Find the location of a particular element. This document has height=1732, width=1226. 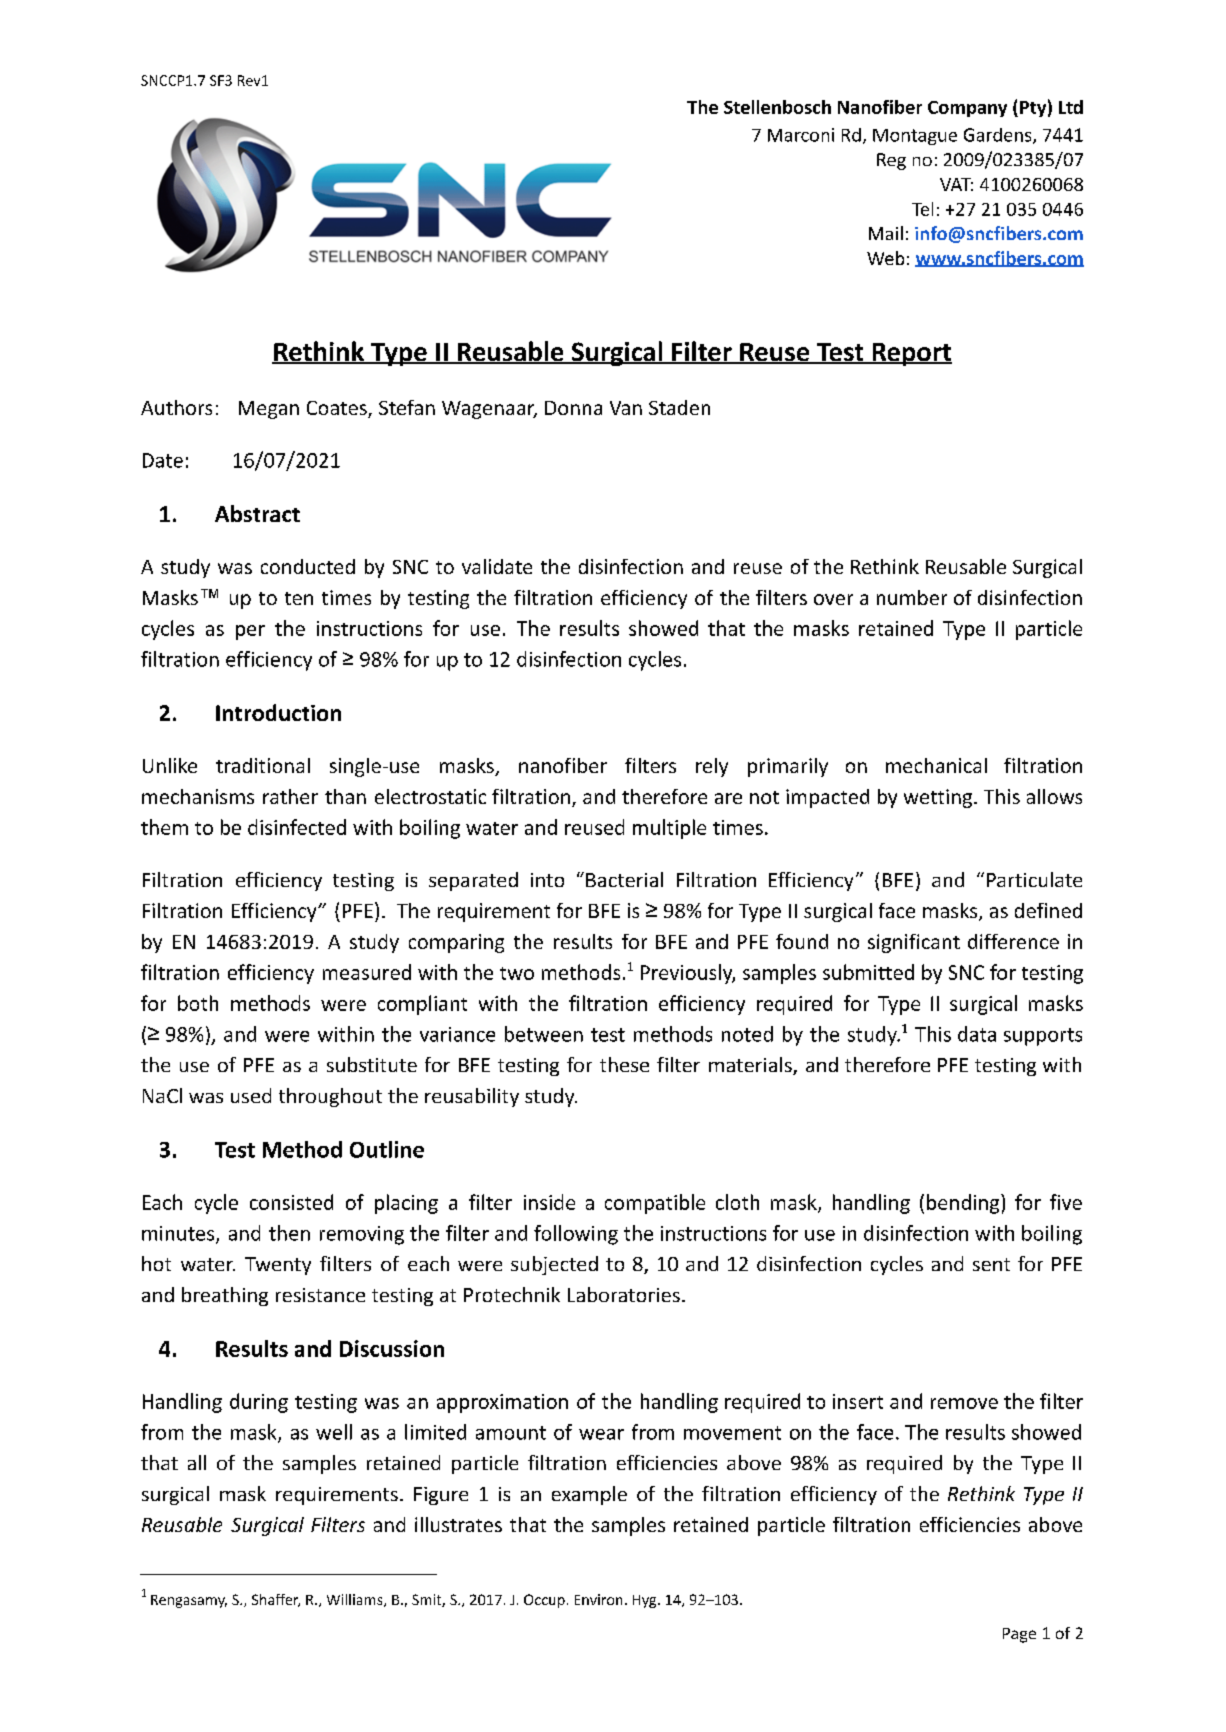

Abstract is located at coordinates (257, 513).
